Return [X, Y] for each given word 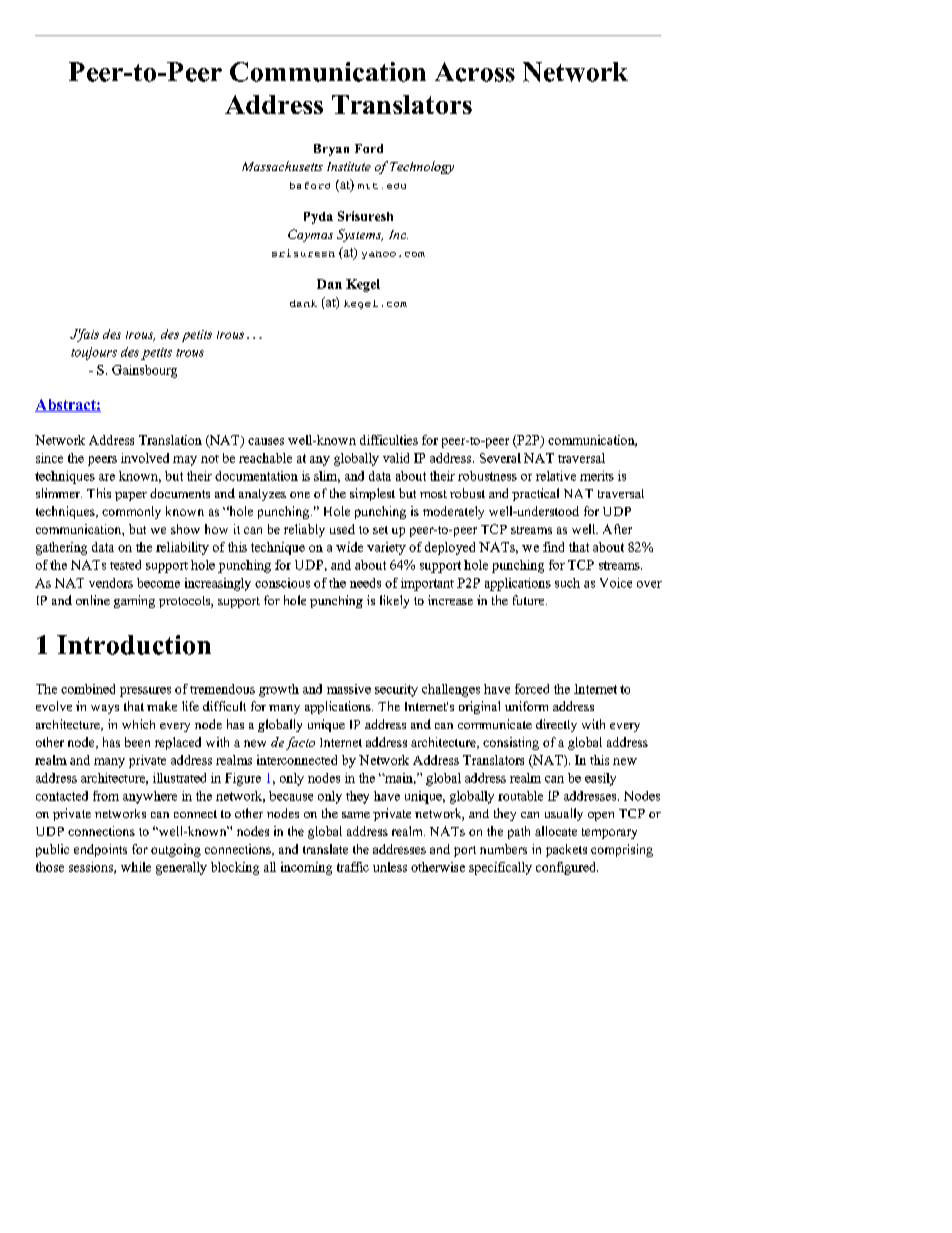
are [107, 477]
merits [597, 476]
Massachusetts [282, 166]
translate [325, 849]
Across [475, 72]
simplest [372, 494]
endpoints [100, 850]
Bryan [331, 150]
